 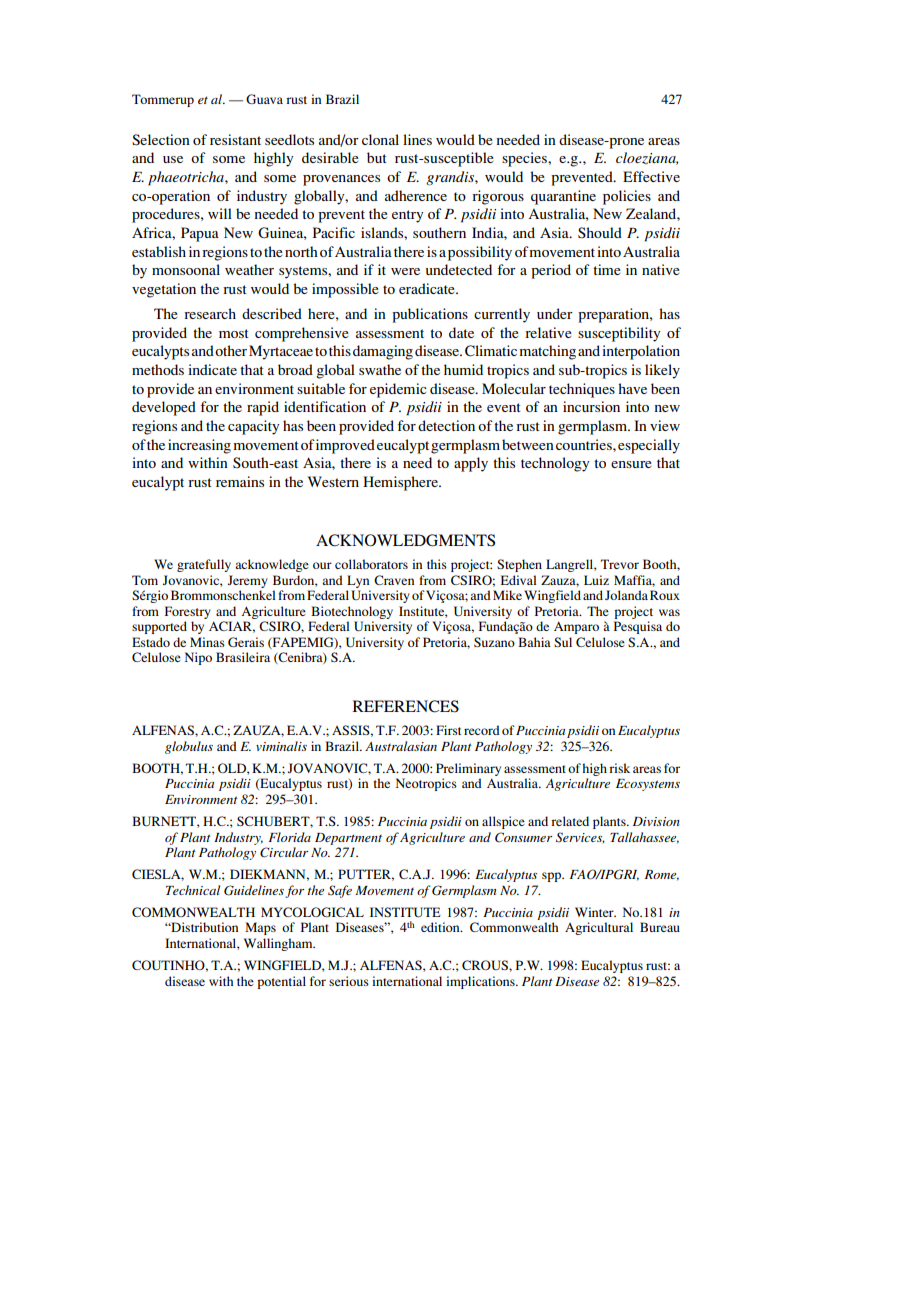 I want to click on resistant, so click(x=235, y=139).
